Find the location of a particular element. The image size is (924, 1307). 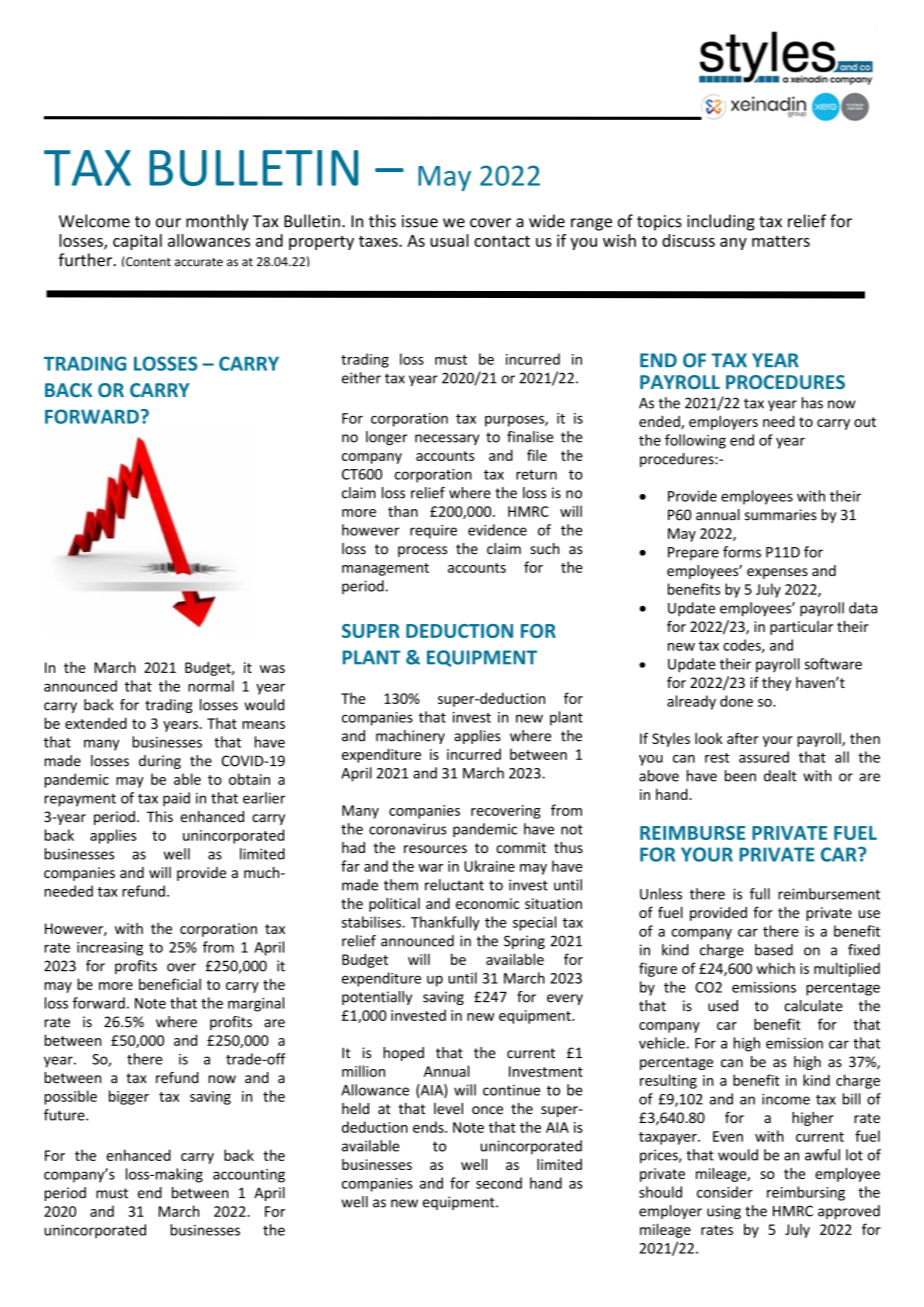

process is located at coordinates (422, 551).
